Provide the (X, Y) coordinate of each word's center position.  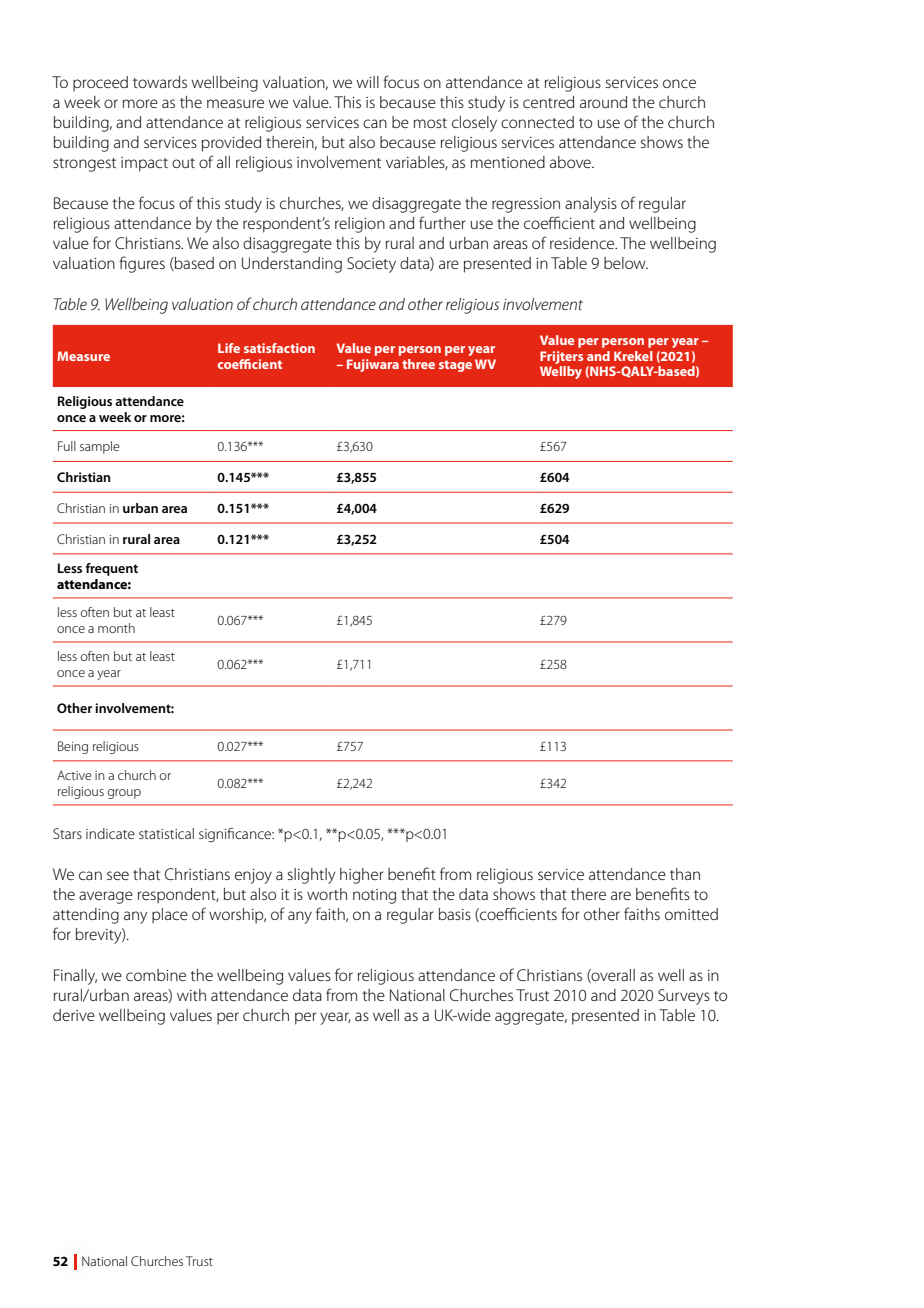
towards (160, 82)
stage (455, 366)
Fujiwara (373, 365)
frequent (111, 569)
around (603, 102)
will (368, 82)
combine (156, 975)
